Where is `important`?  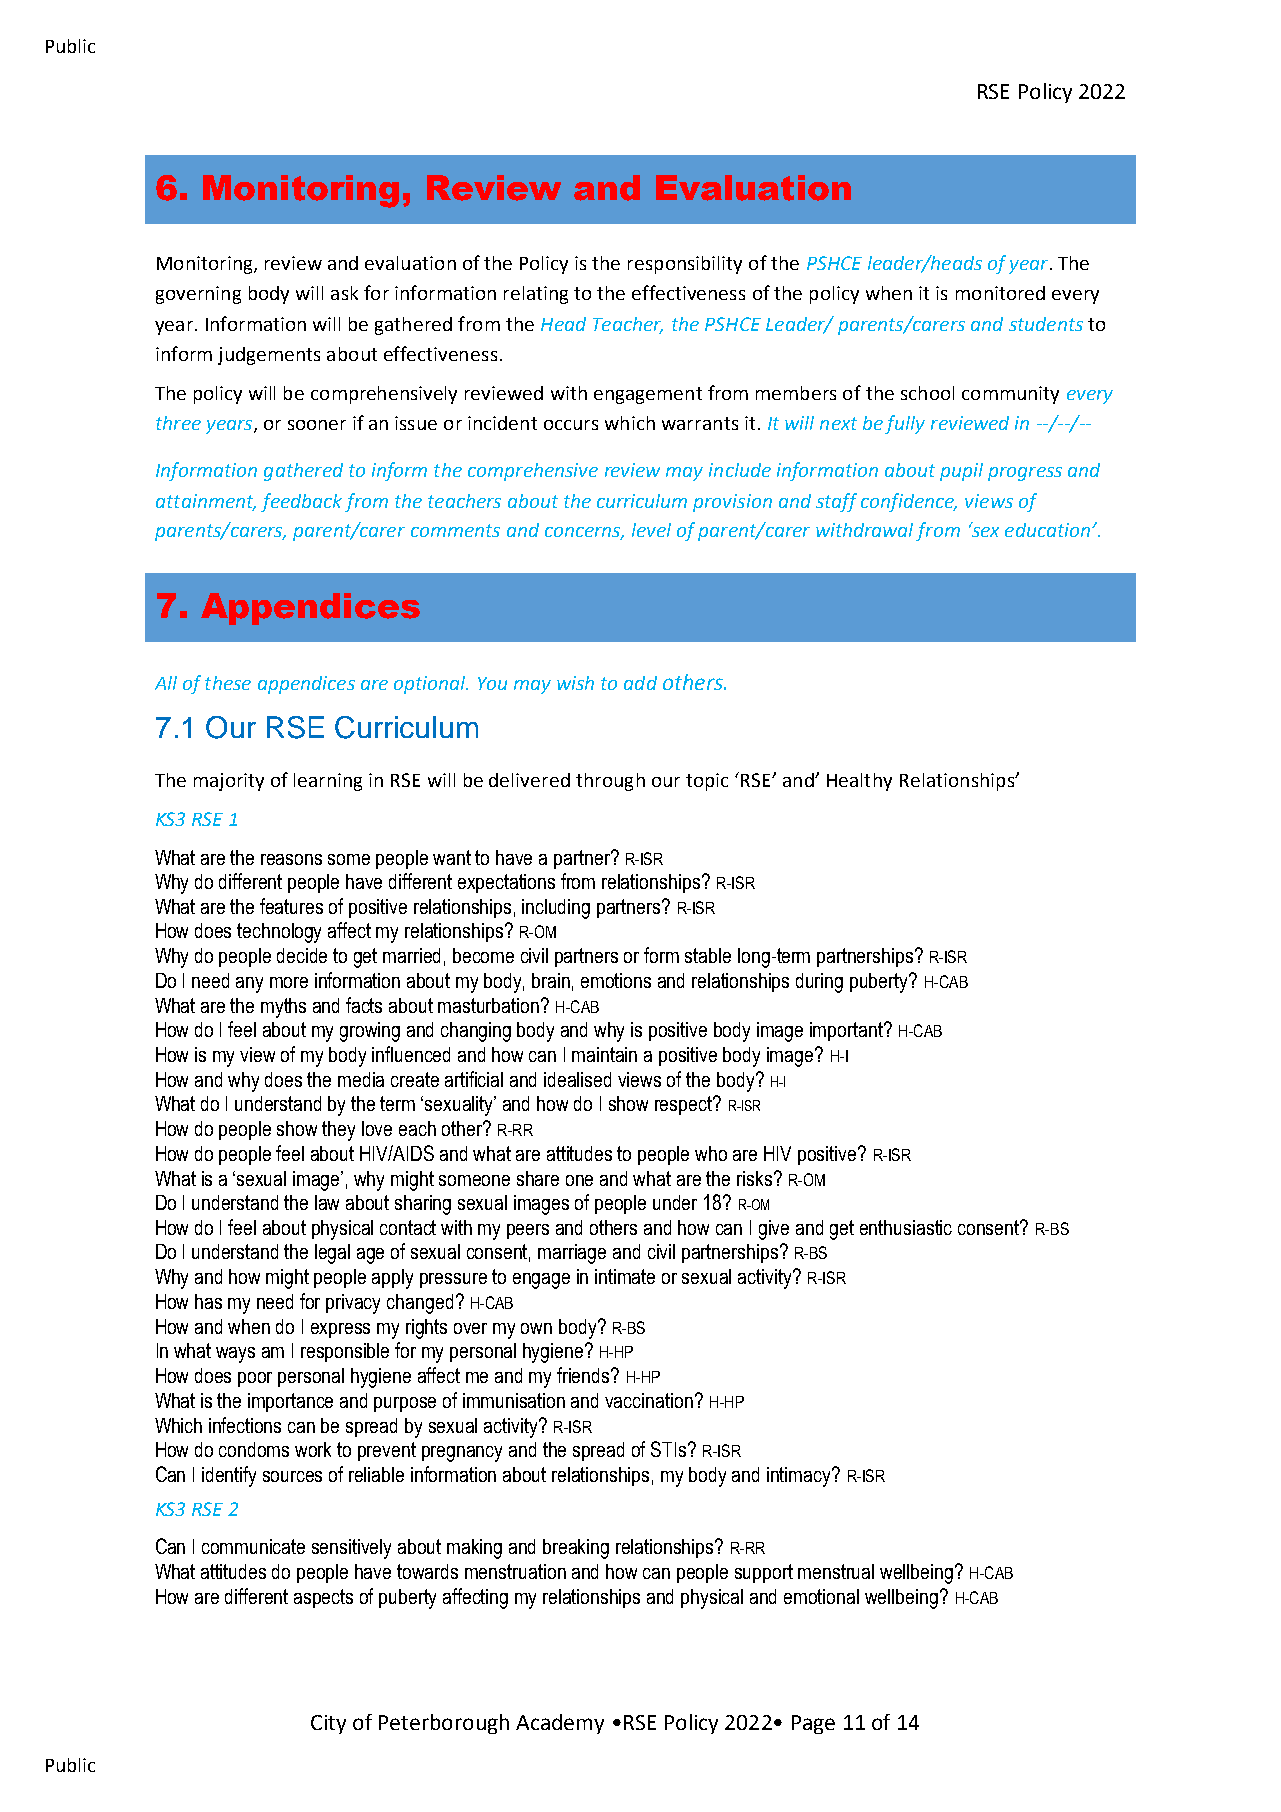
important is located at coordinates (847, 1031).
